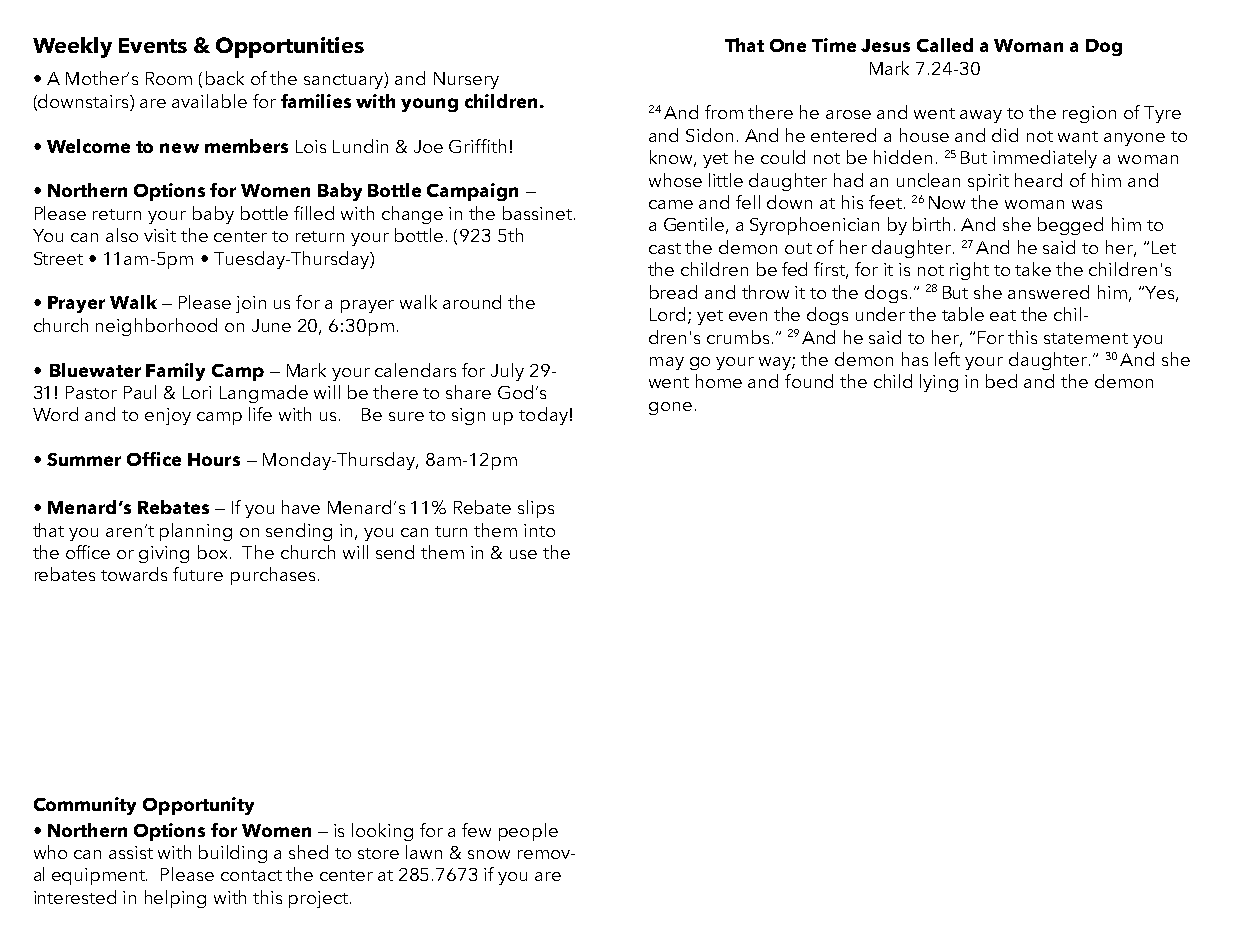 The image size is (1233, 952). Describe the element at coordinates (169, 78) in the screenshot. I see `Room` at that location.
